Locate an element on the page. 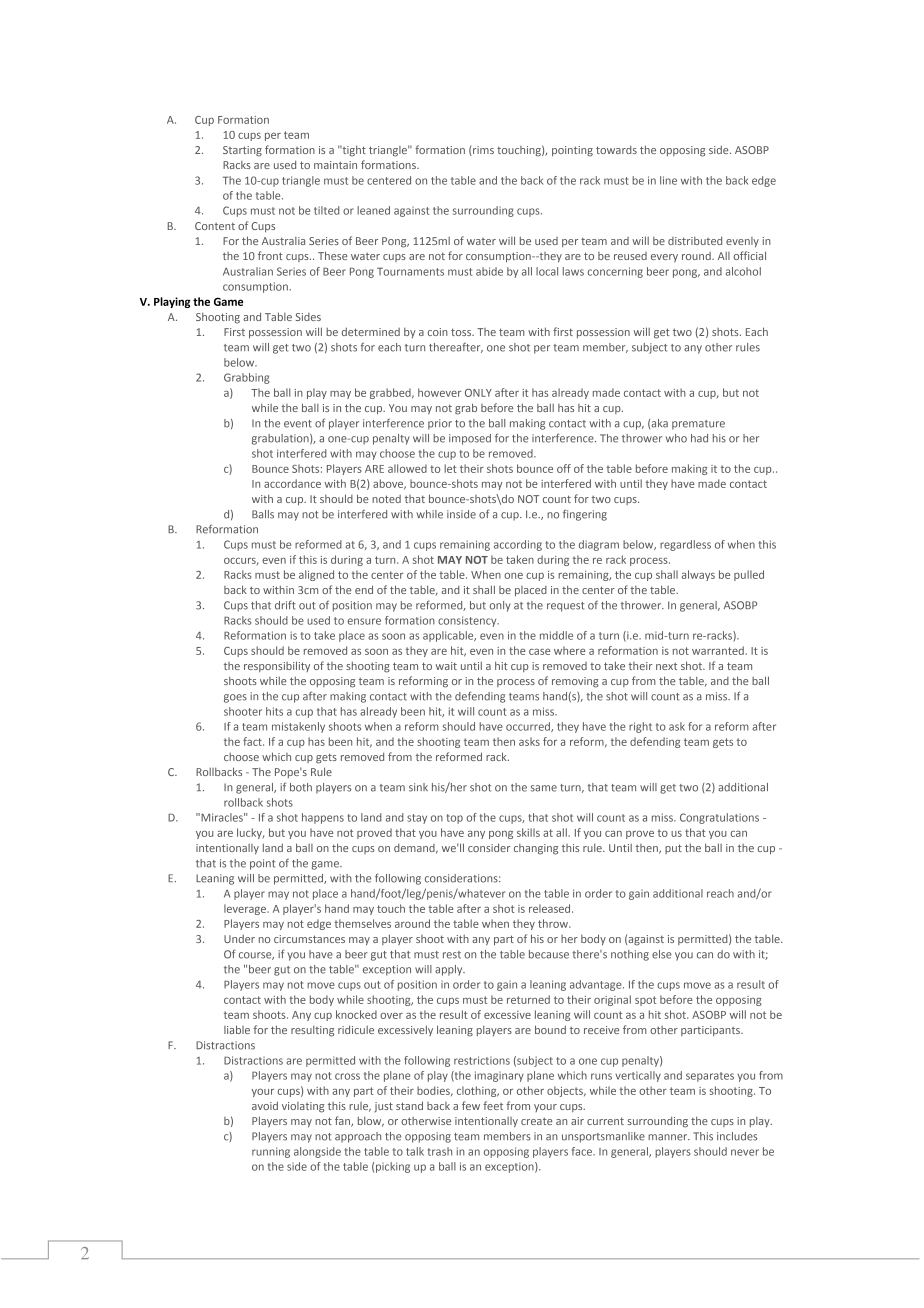 Image resolution: width=924 pixels, height=1308 pixels. running is located at coordinates (271, 1152).
